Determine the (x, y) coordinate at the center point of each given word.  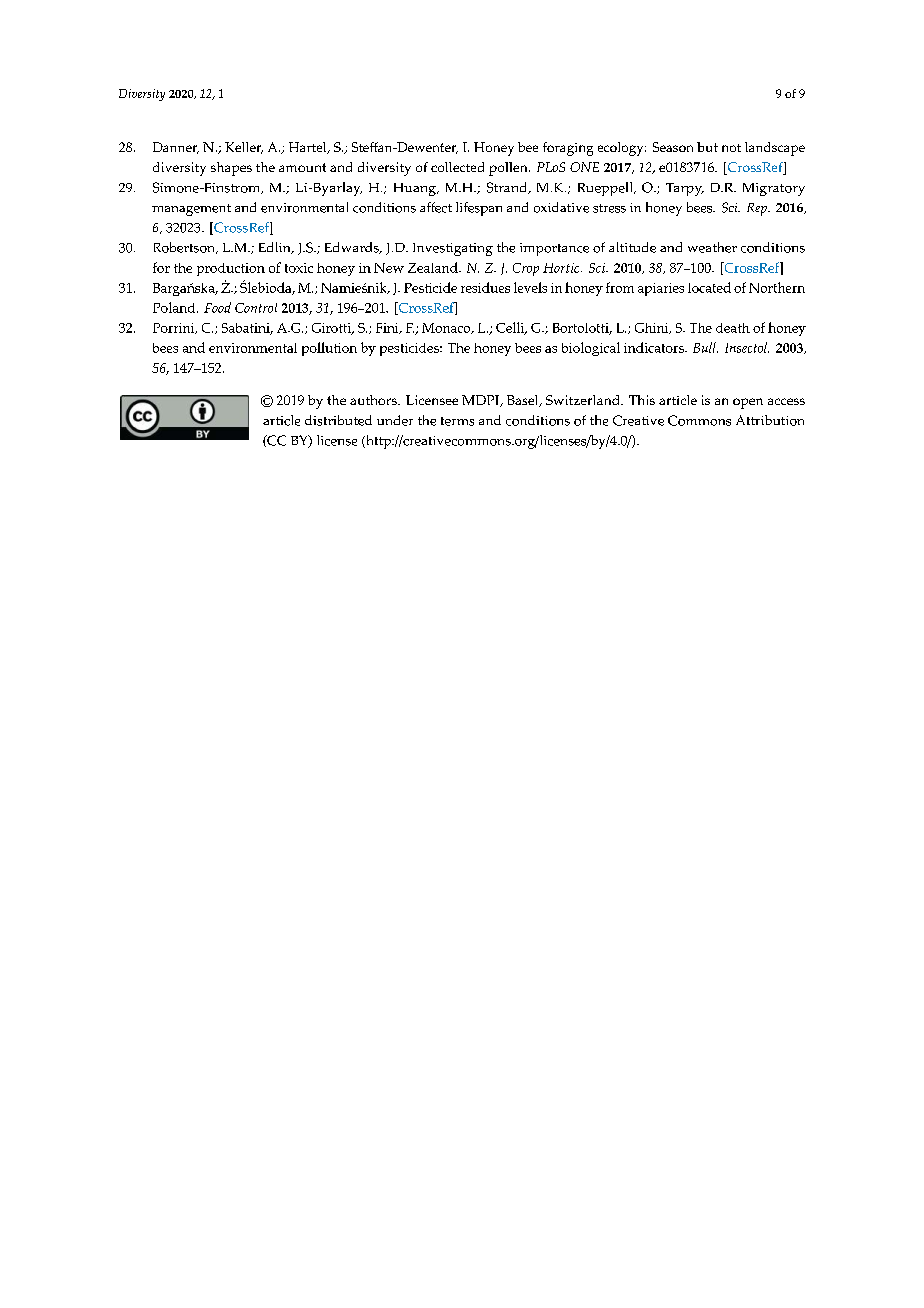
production (231, 269)
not (731, 148)
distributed (338, 420)
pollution (329, 349)
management (191, 210)
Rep (758, 209)
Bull (705, 347)
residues (485, 287)
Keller (244, 148)
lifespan (479, 209)
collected (457, 167)
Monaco (447, 328)
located (709, 287)
